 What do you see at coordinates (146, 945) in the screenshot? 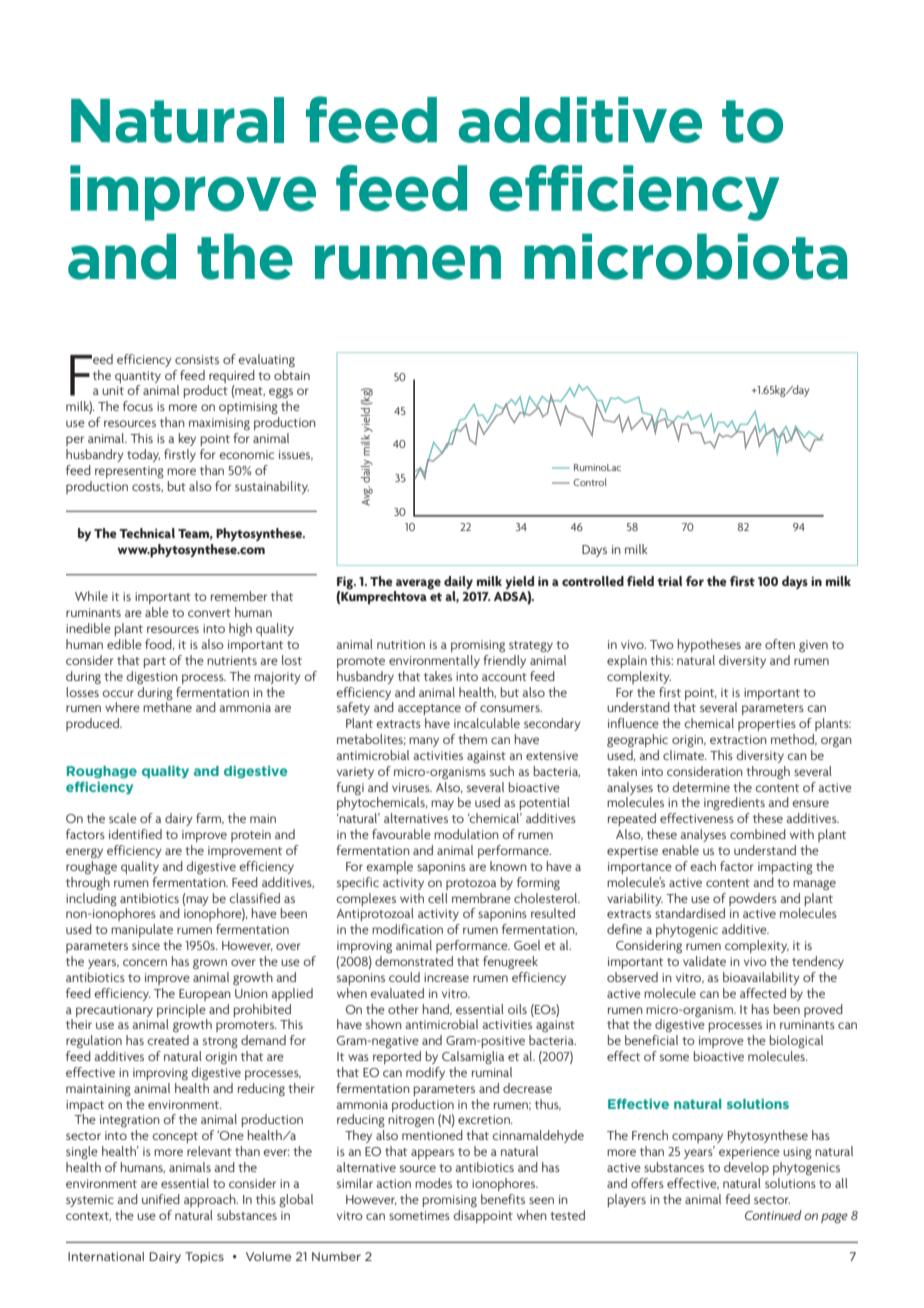
I see `since` at bounding box center [146, 945].
